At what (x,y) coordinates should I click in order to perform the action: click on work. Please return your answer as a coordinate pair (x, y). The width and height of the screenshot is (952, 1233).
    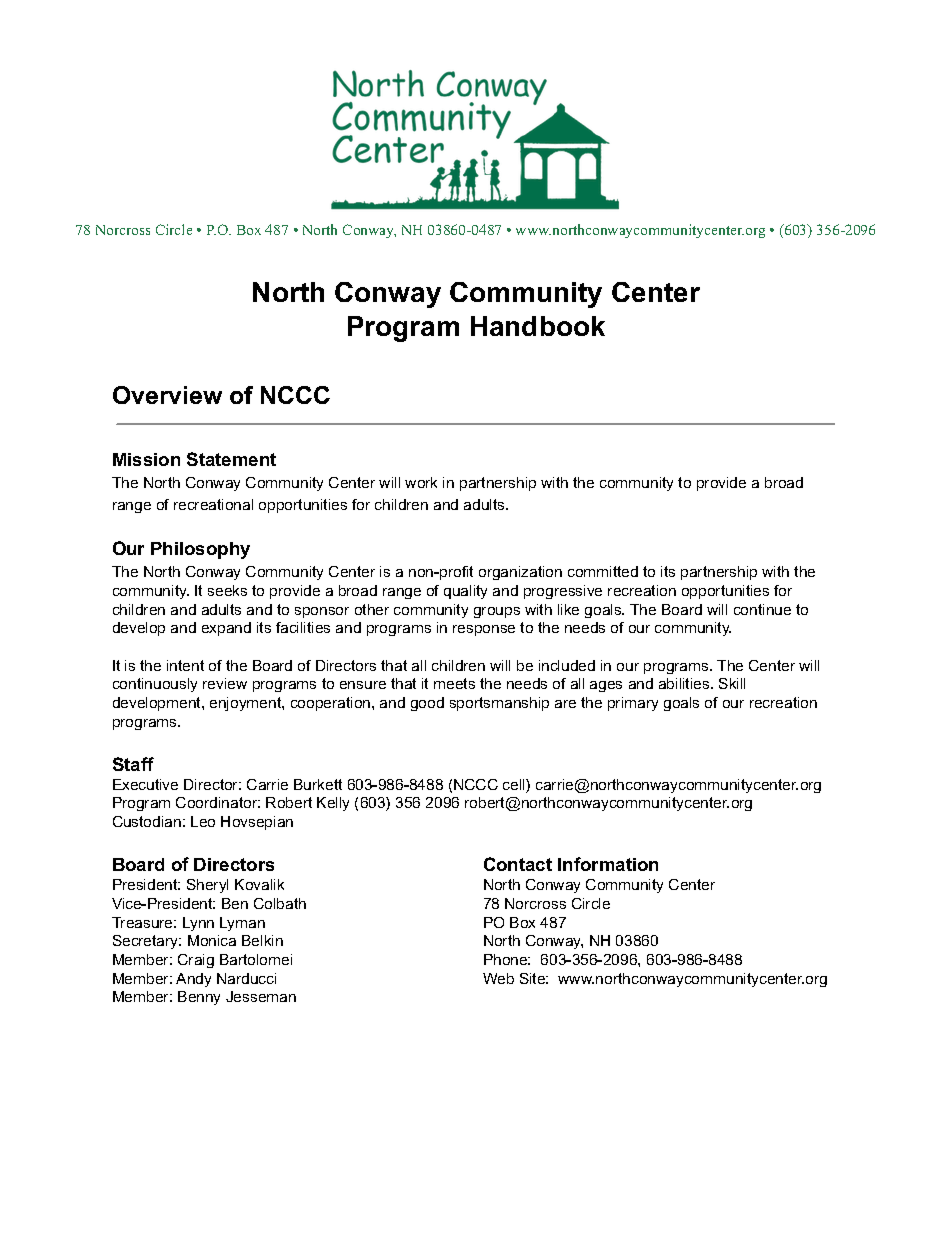
    Looking at the image, I should click on (421, 482).
